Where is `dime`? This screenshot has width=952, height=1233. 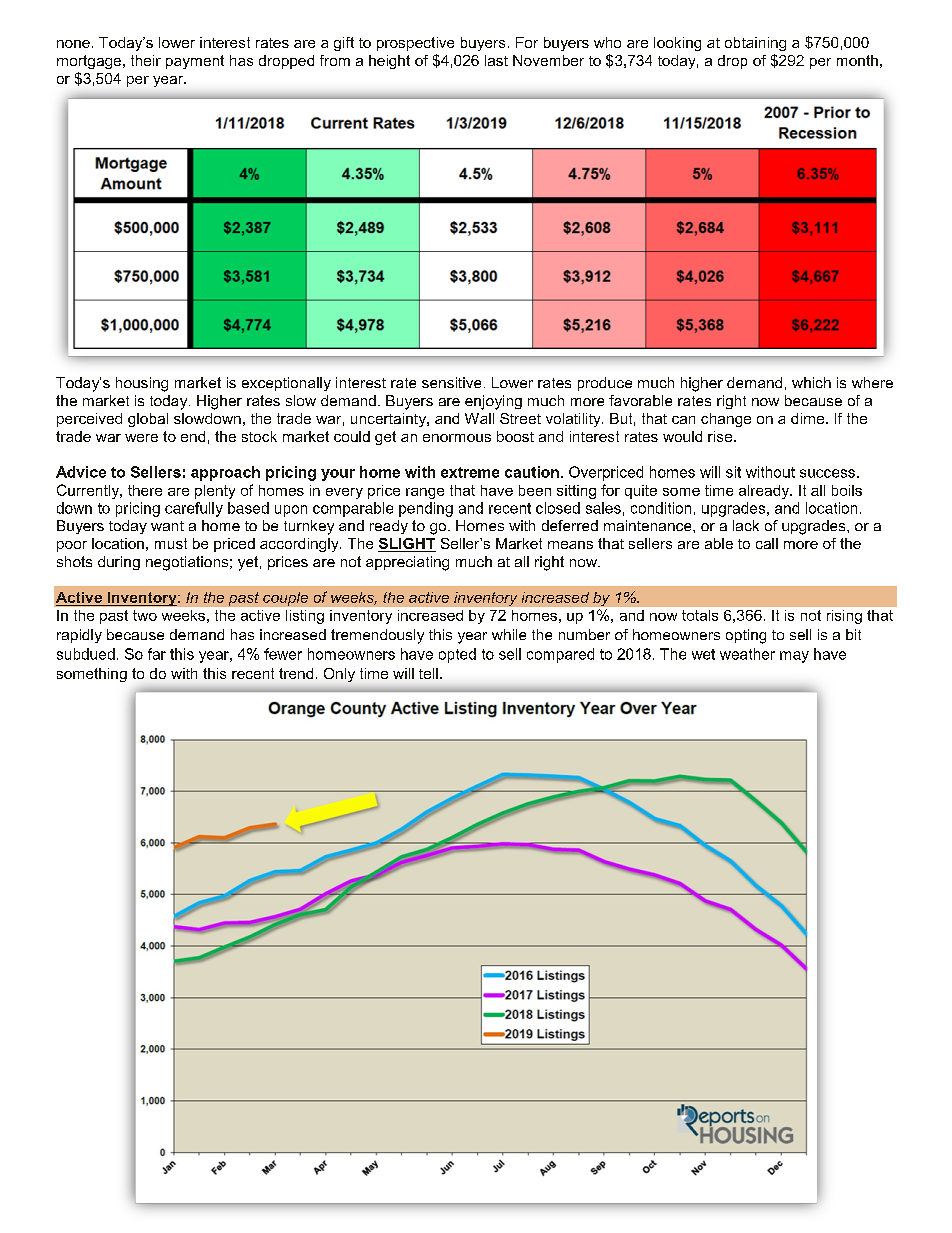 dime is located at coordinates (809, 418).
